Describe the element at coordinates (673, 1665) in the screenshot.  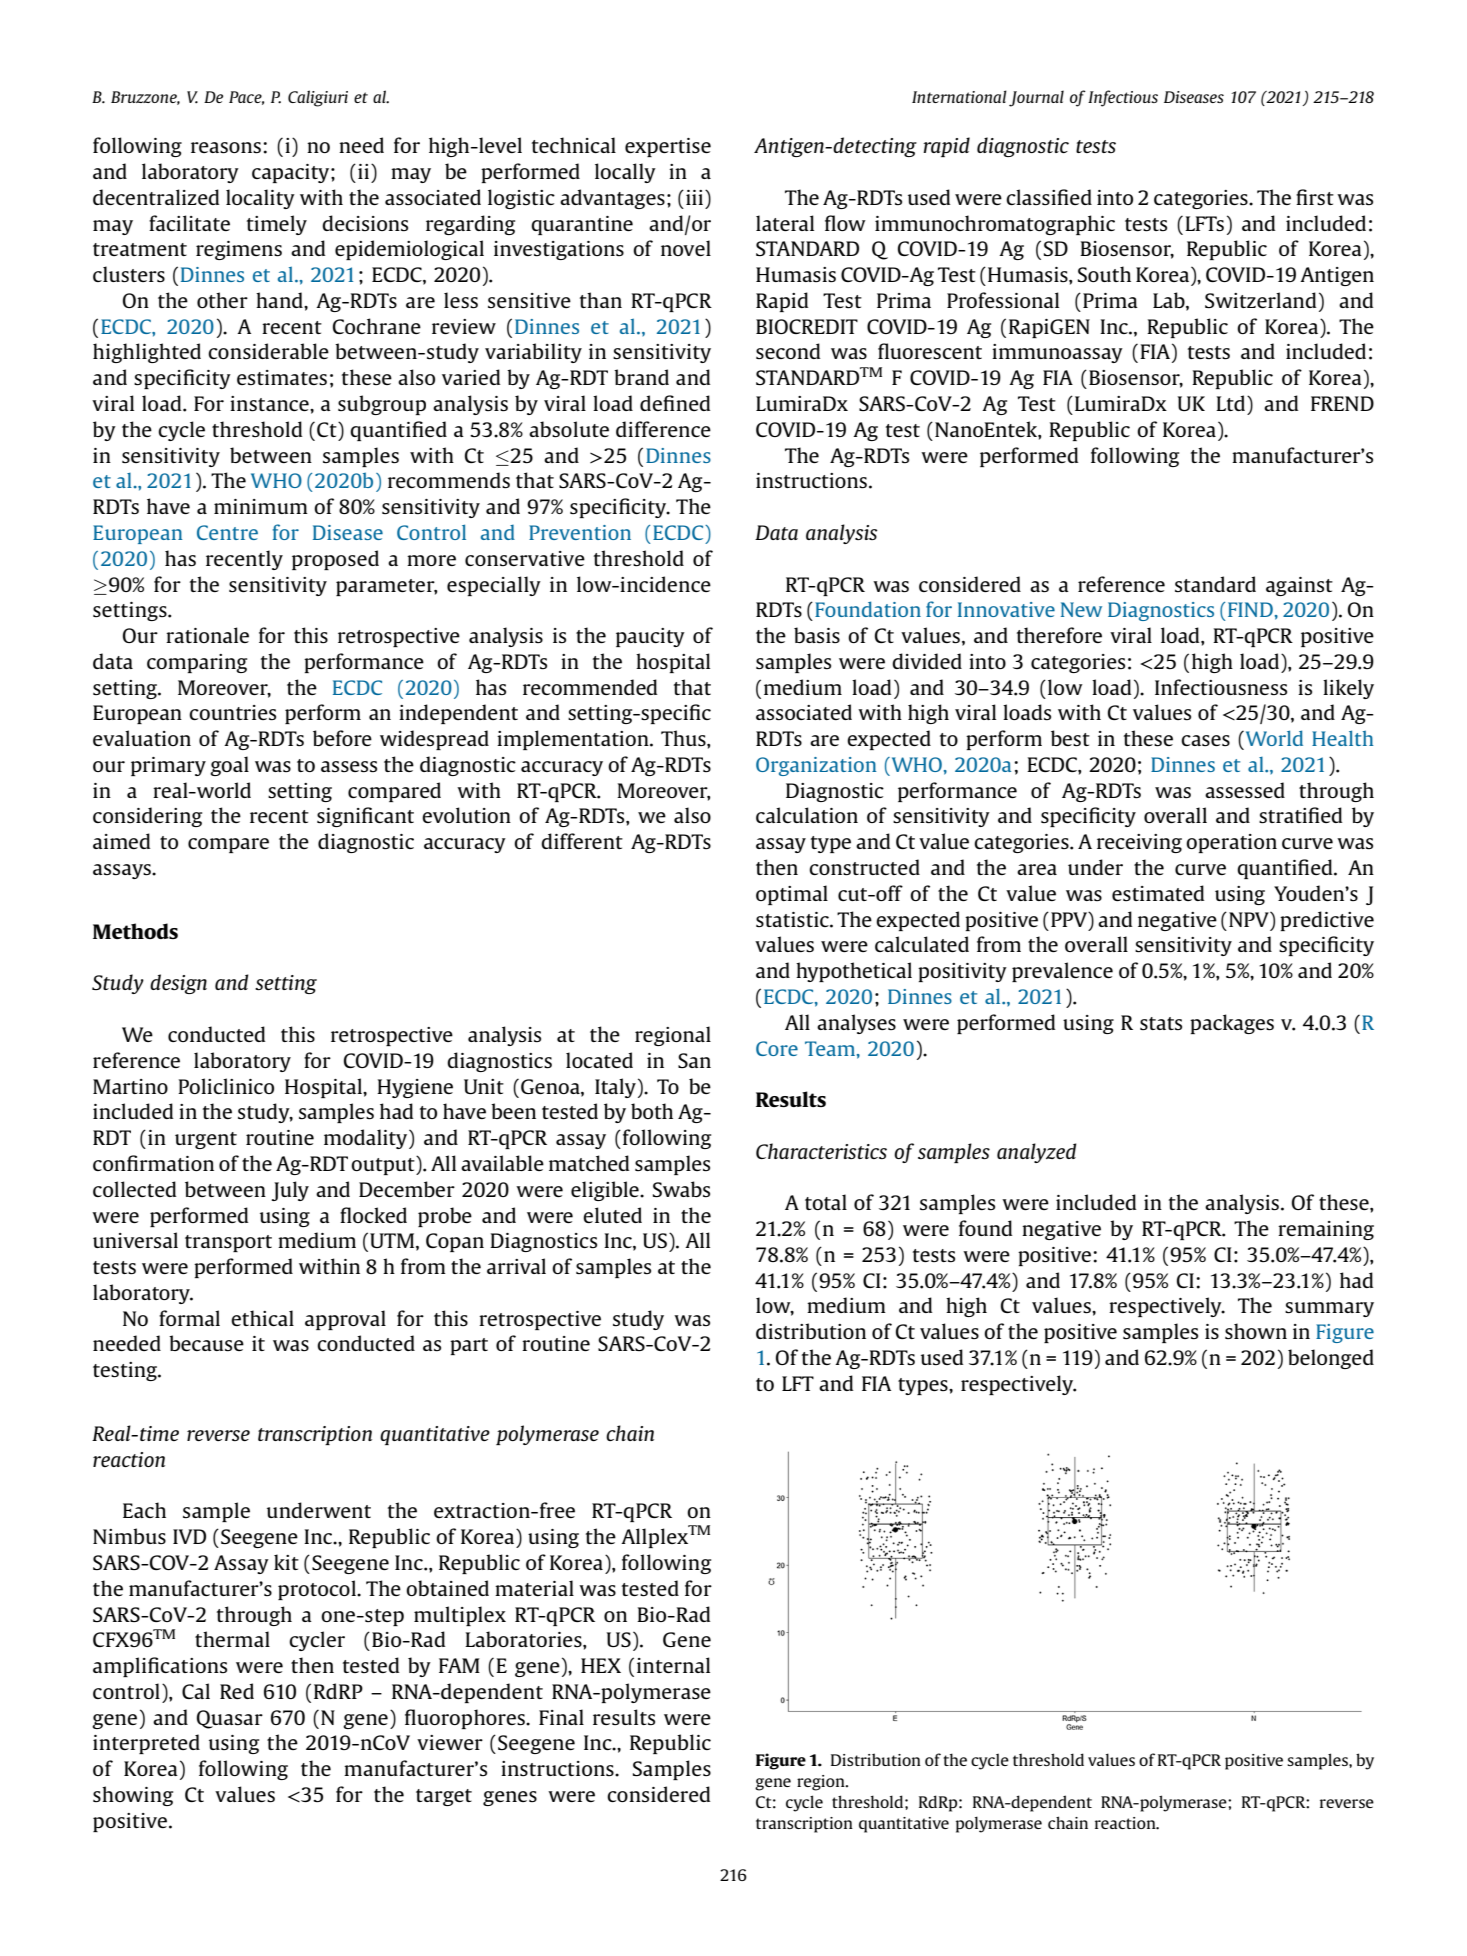
I see `internal` at that location.
